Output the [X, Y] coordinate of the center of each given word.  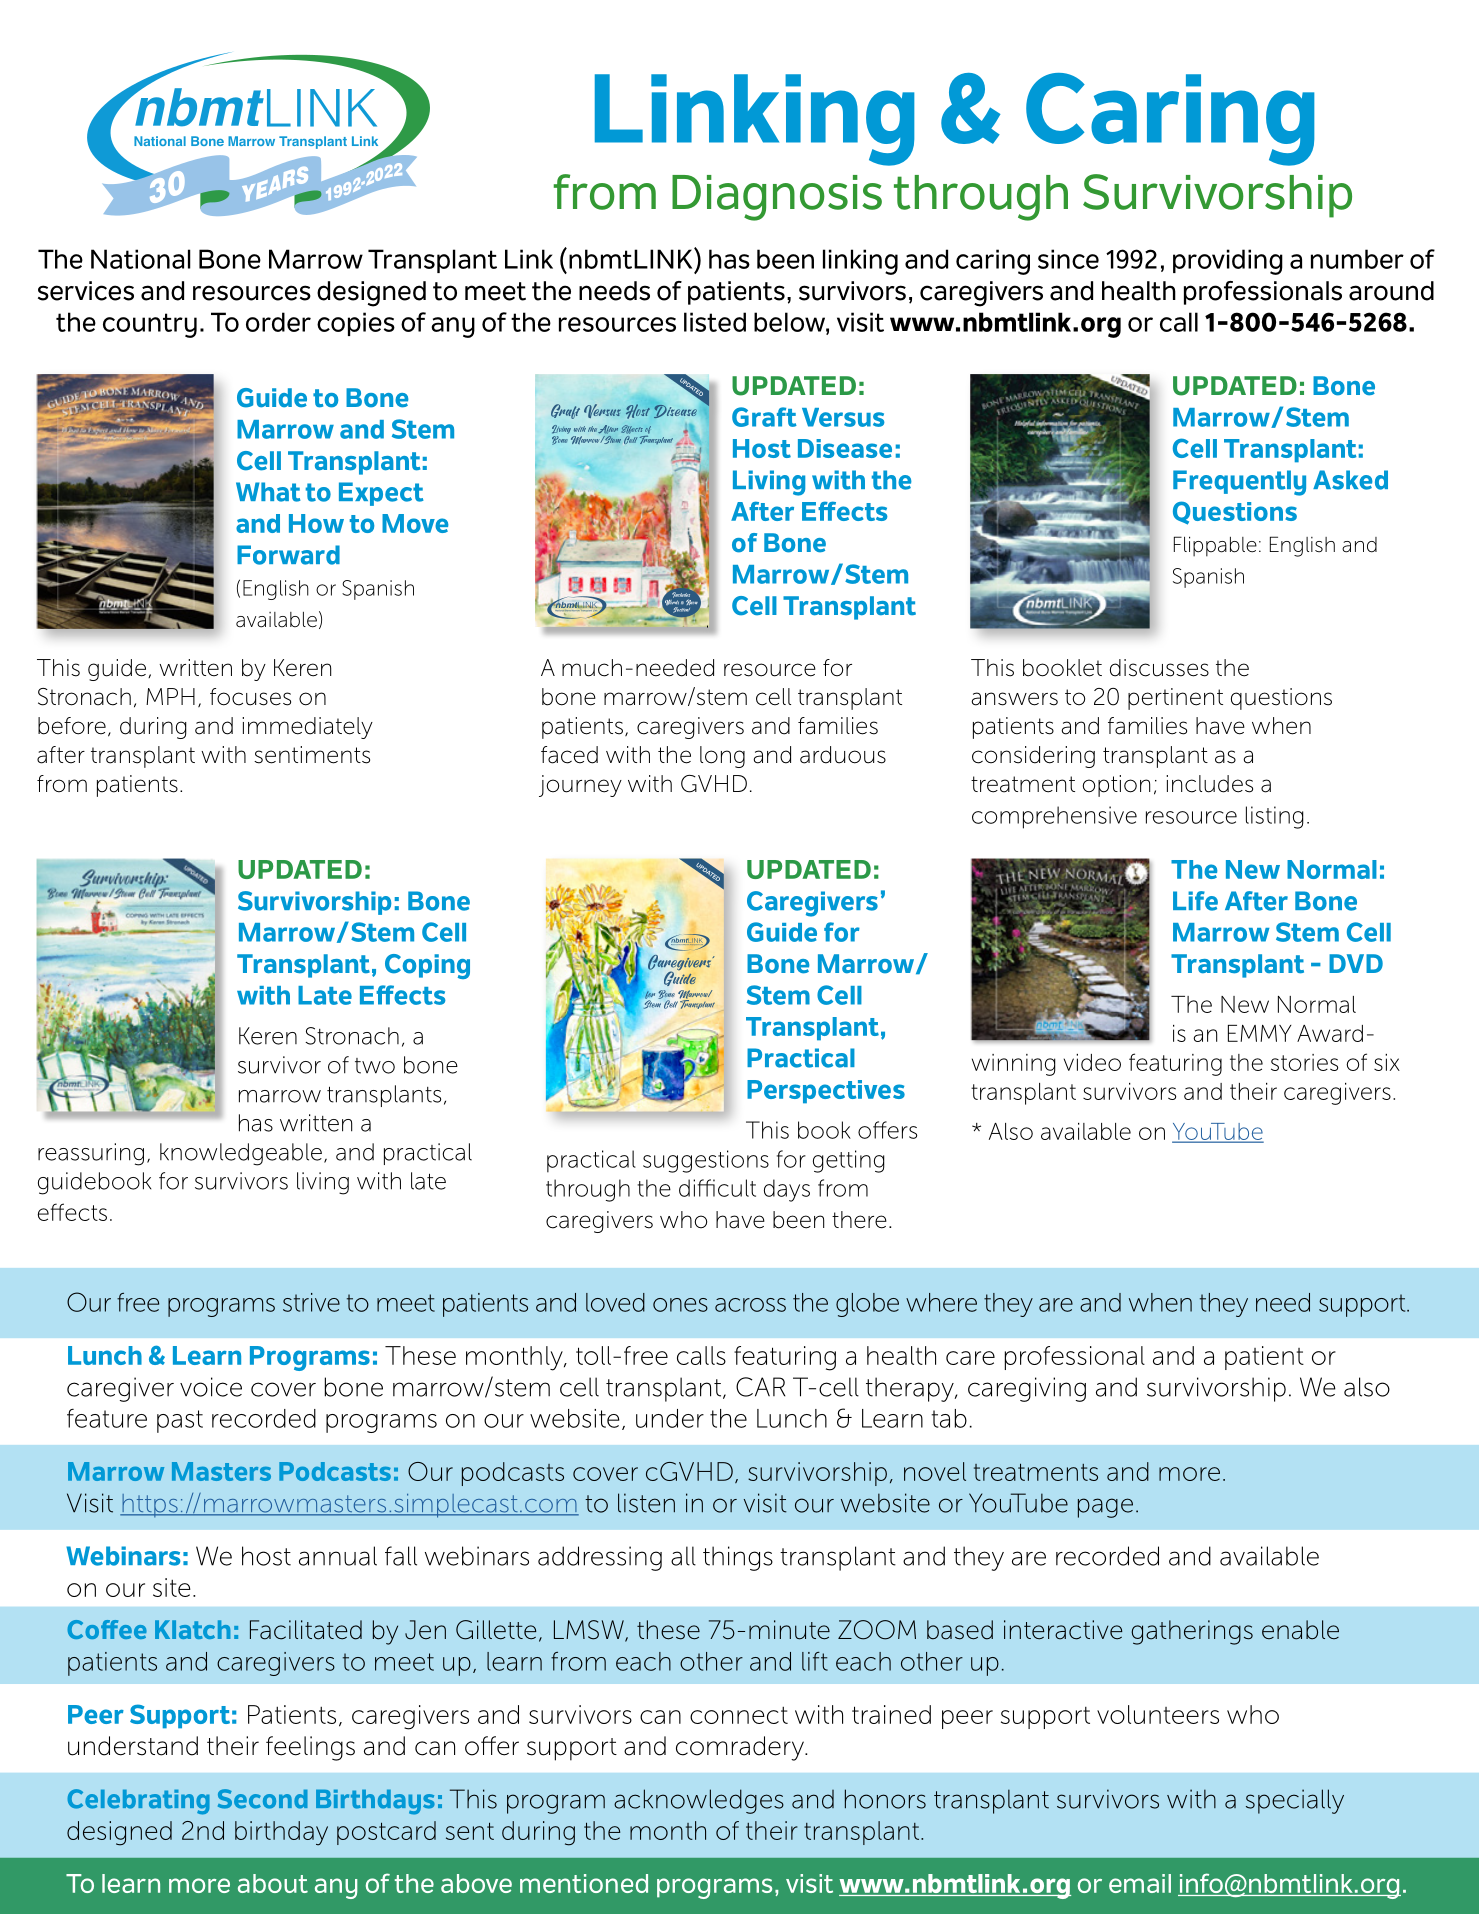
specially [1295, 1801]
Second [263, 1799]
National [141, 259]
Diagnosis [777, 198]
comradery [741, 1748]
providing [1228, 262]
